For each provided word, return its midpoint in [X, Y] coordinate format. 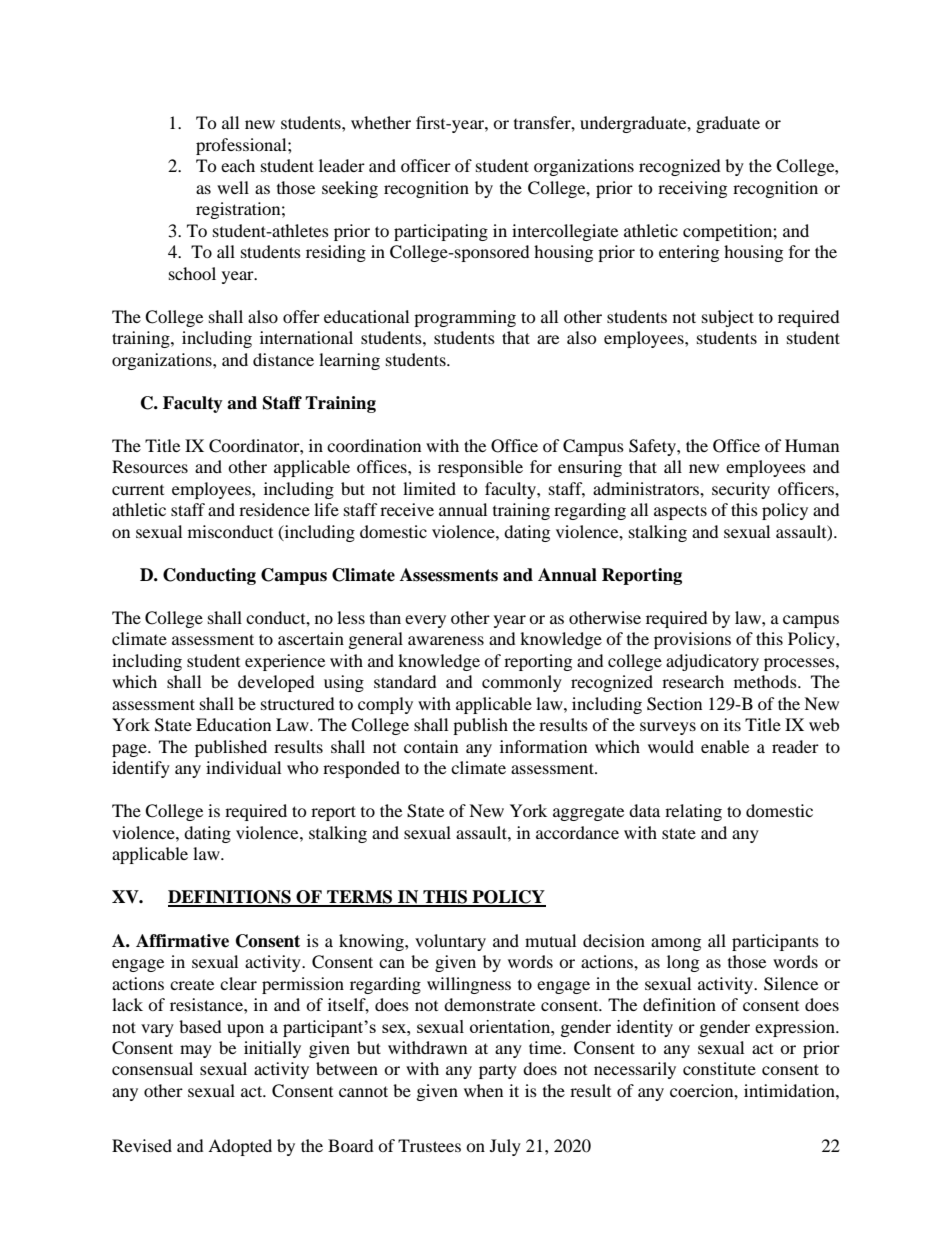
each [238, 165]
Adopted [240, 1147]
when [483, 1090]
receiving [692, 189]
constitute [719, 1068]
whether [381, 122]
